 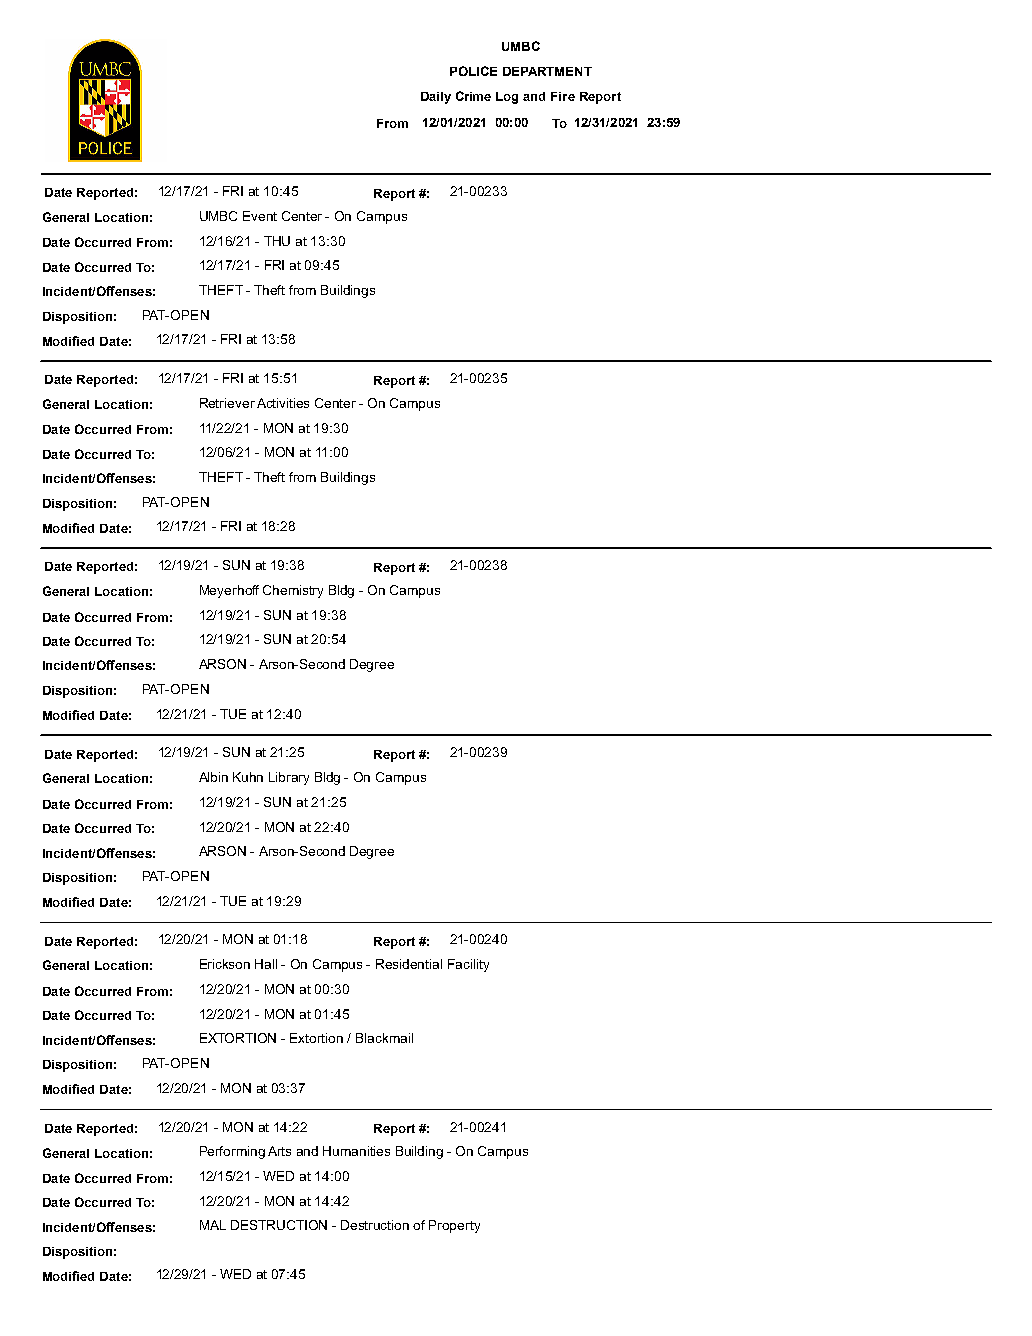 What do you see at coordinates (260, 216) in the screenshot?
I see `Event` at bounding box center [260, 216].
